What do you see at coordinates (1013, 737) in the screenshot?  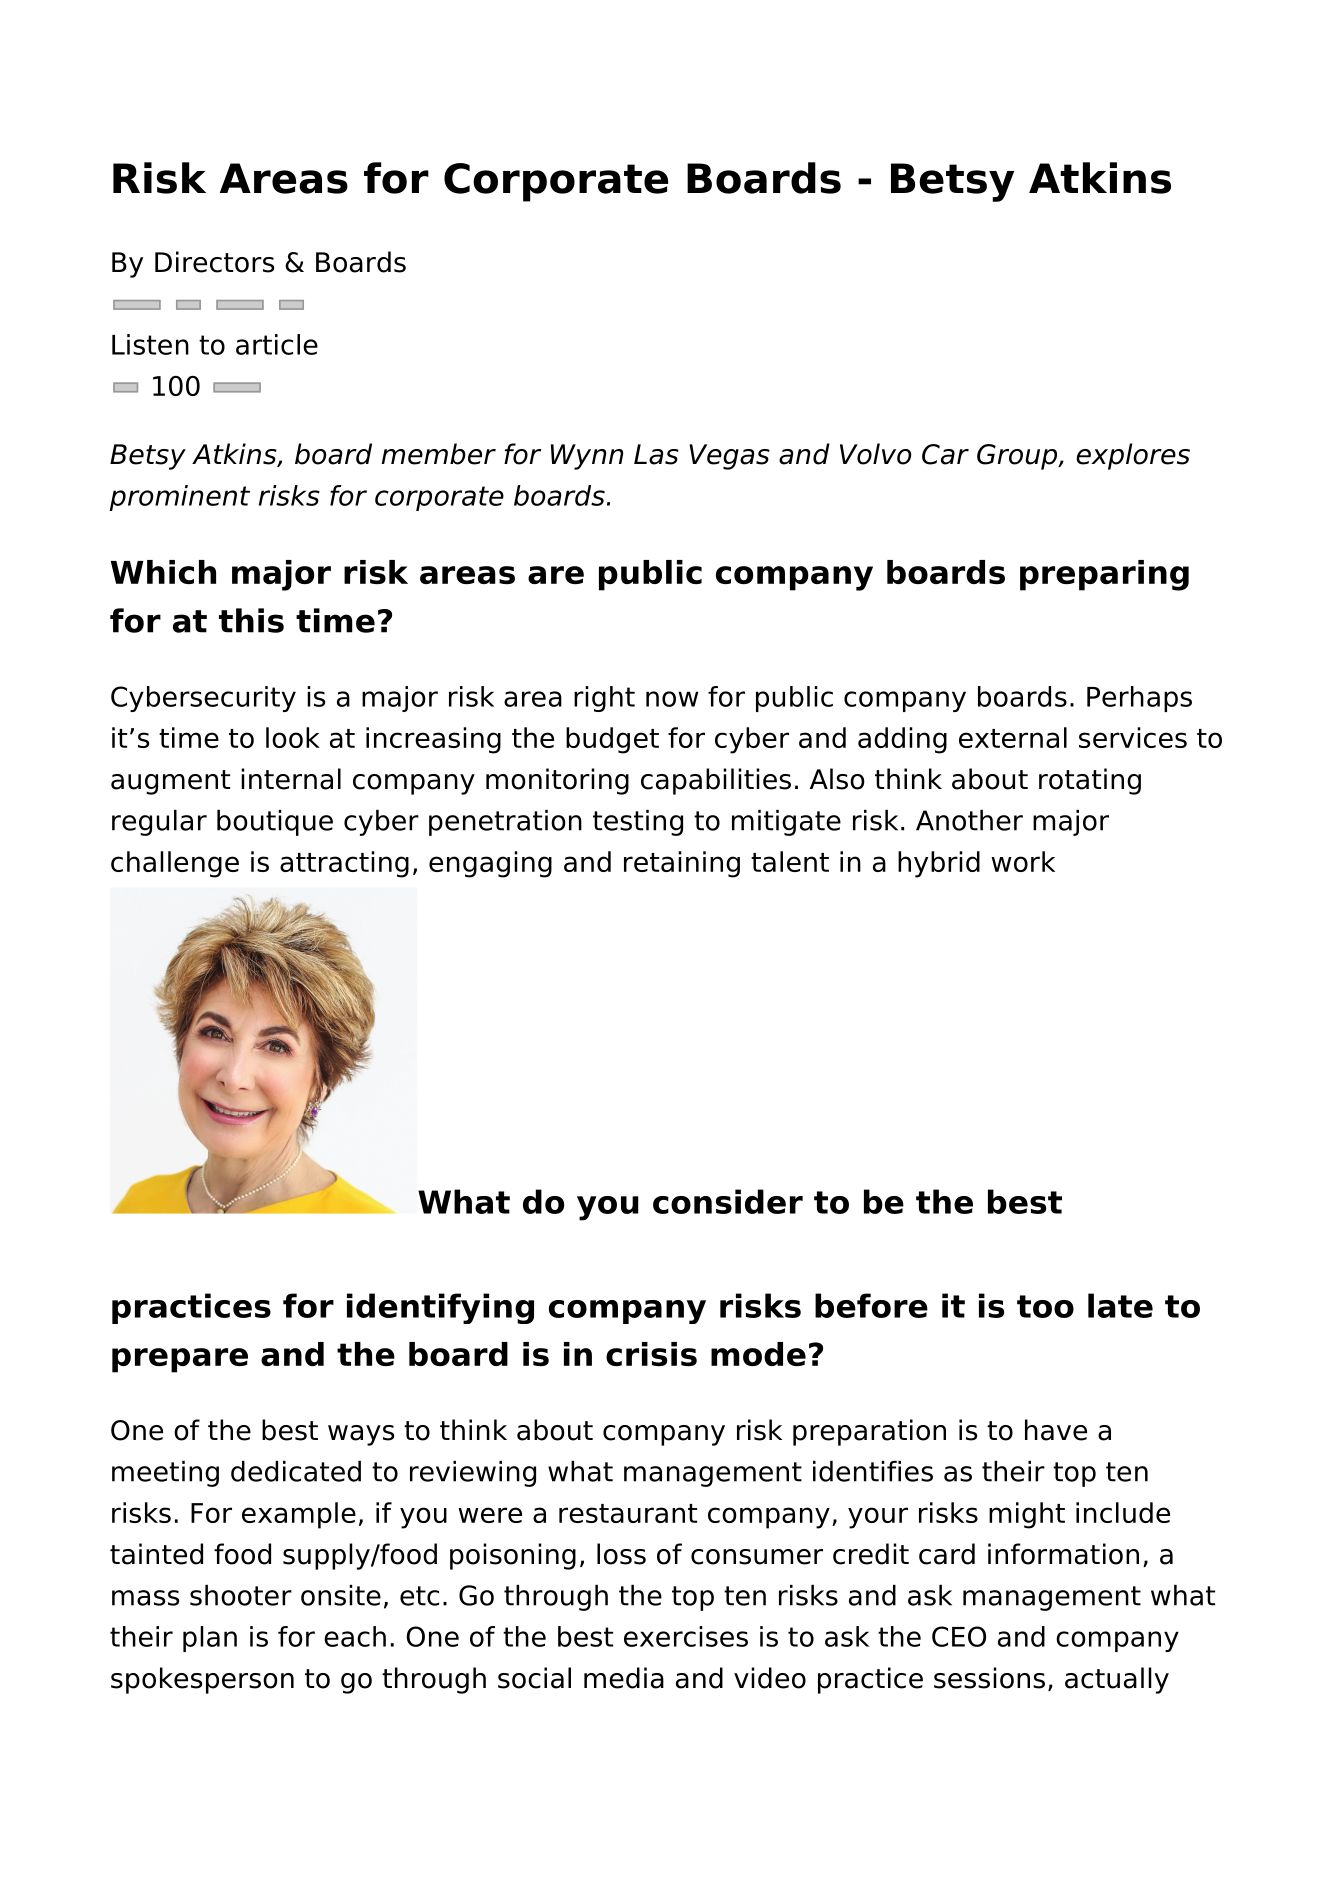 I see `external` at bounding box center [1013, 737].
